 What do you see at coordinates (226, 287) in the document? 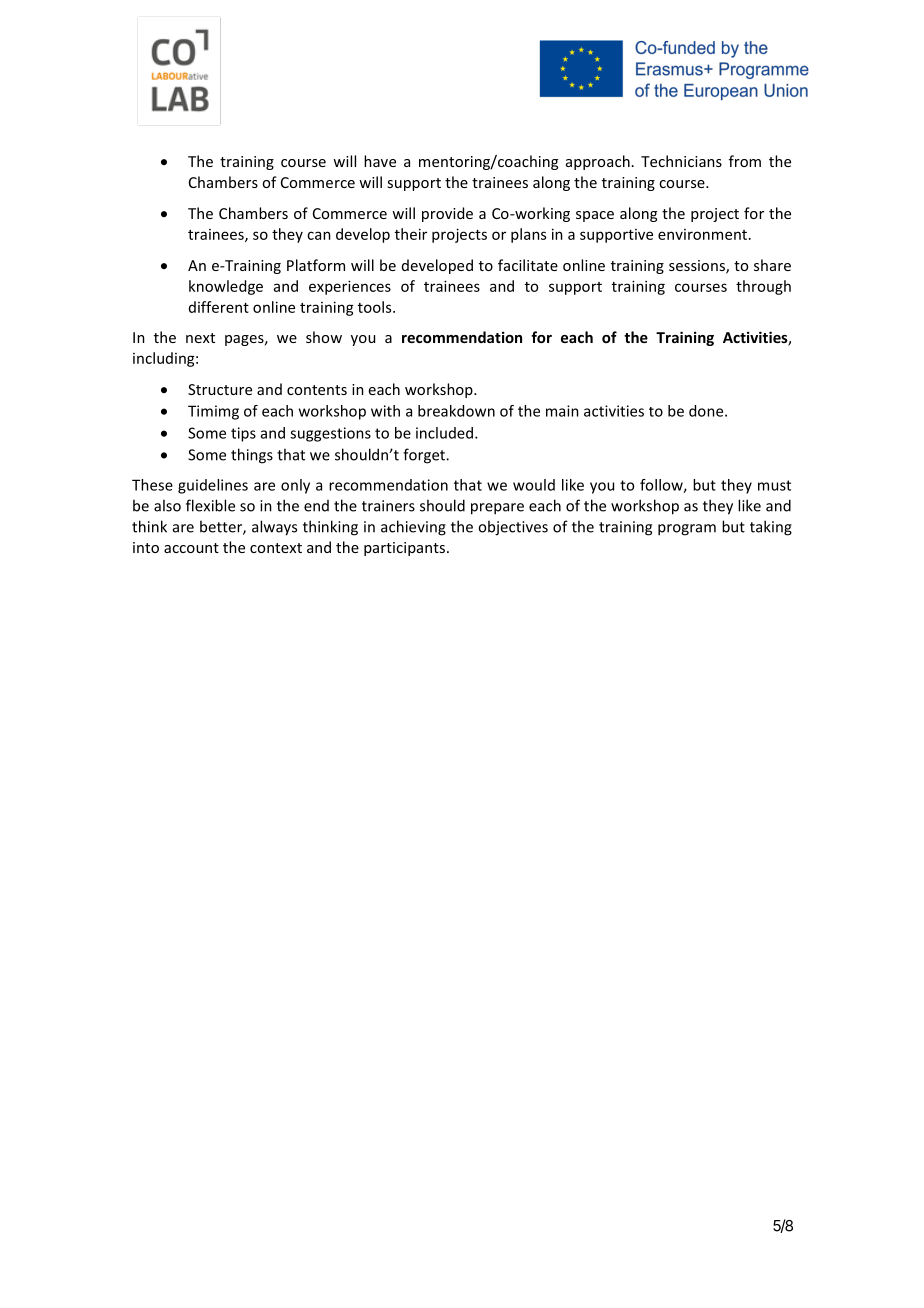
I see `knowledge` at bounding box center [226, 287].
